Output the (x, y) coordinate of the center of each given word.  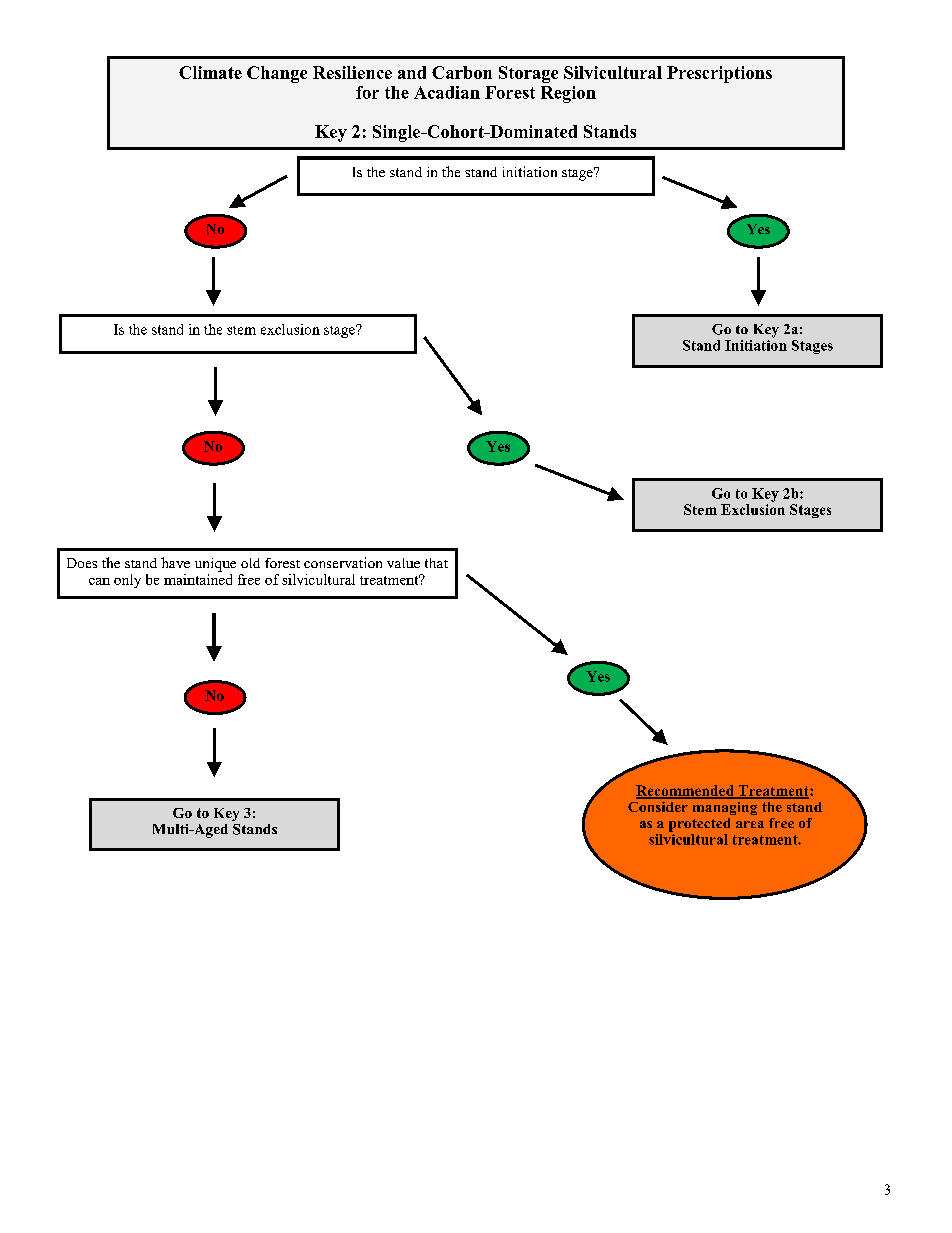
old (250, 563)
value (403, 563)
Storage (528, 74)
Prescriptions (719, 74)
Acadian (447, 92)
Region (568, 94)
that (436, 563)
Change (277, 74)
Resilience (352, 72)
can (99, 581)
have (175, 562)
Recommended (686, 791)
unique (215, 565)
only (127, 581)
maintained (198, 578)
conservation (343, 562)
